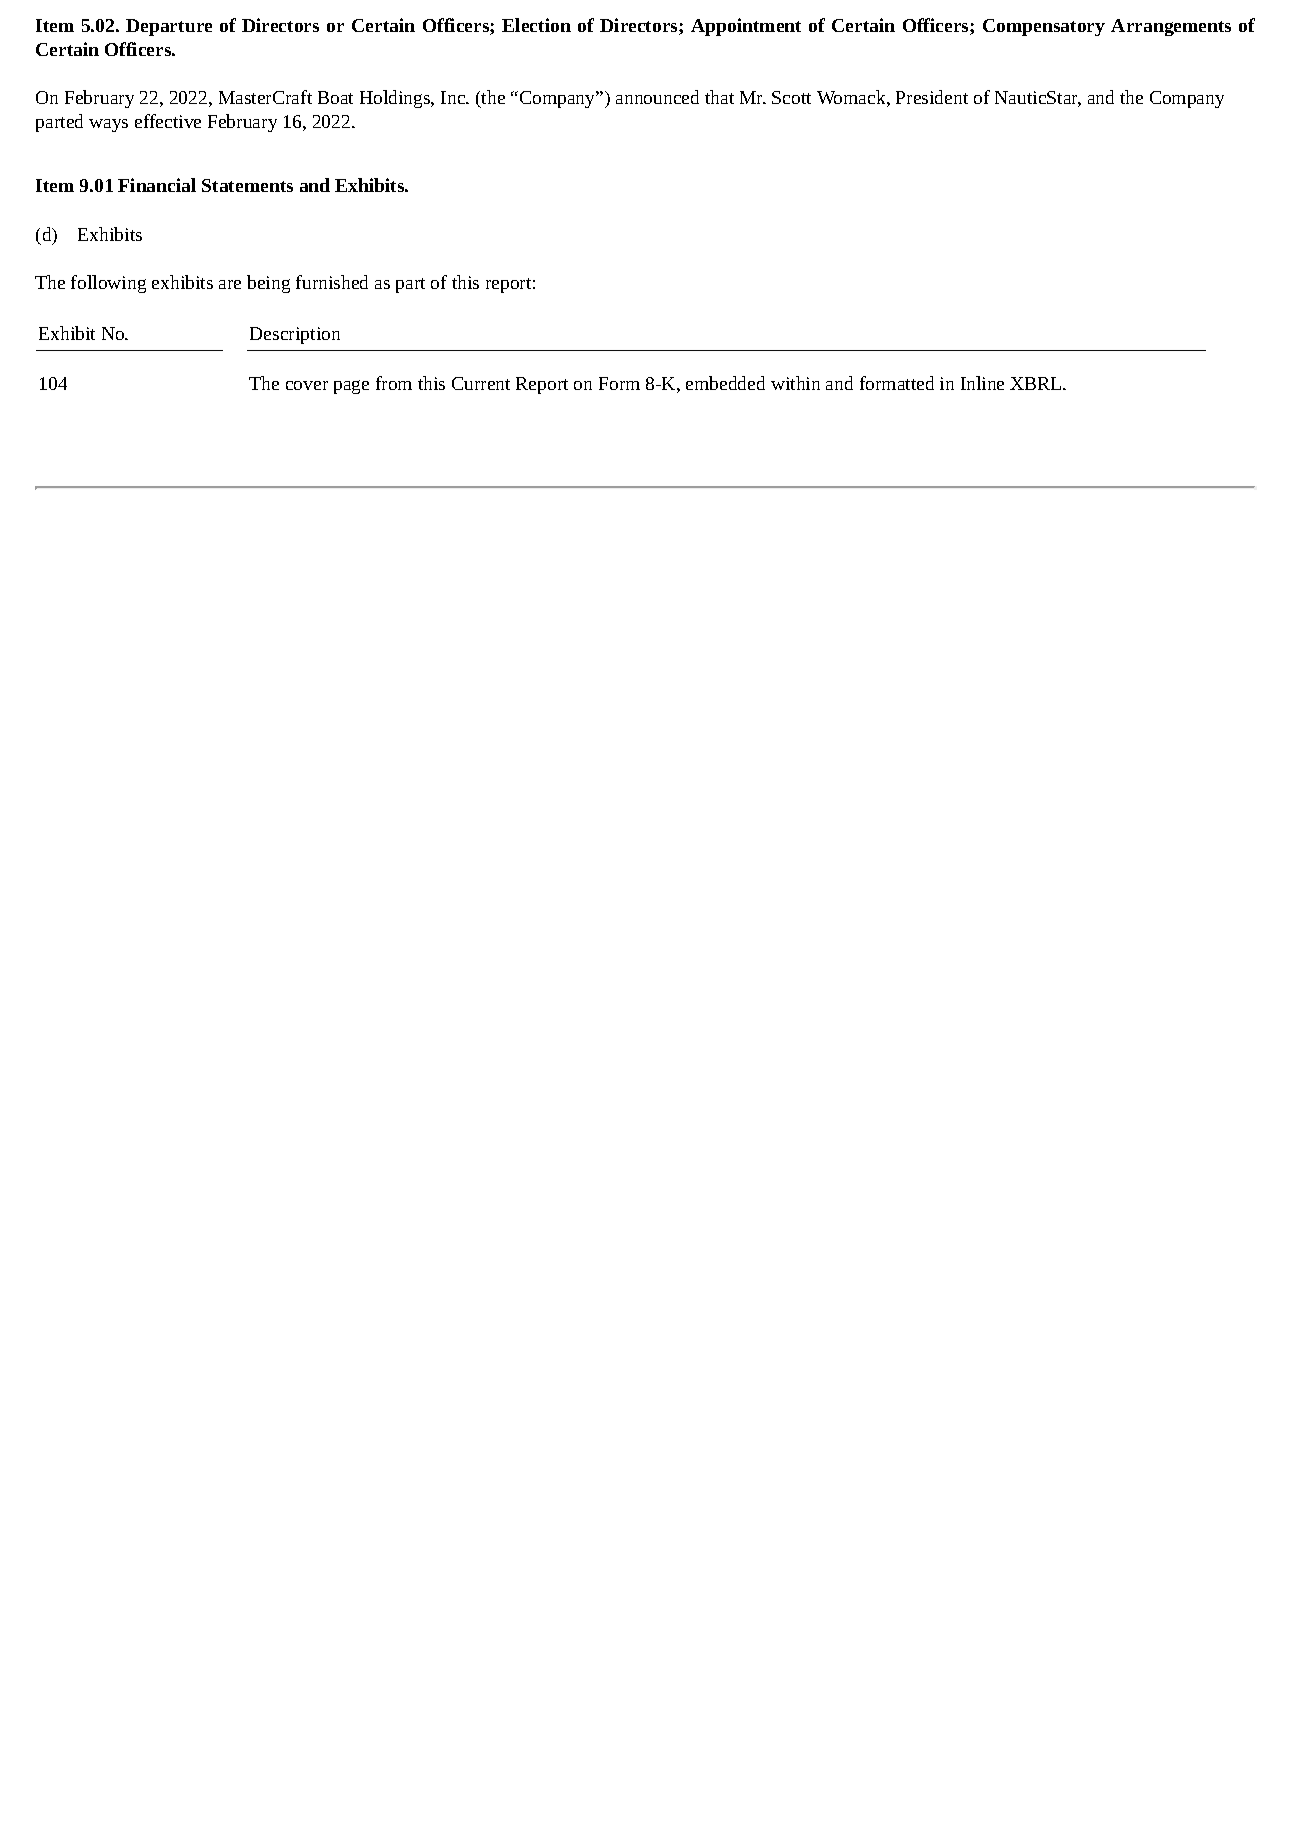  I want to click on effective, so click(168, 121).
